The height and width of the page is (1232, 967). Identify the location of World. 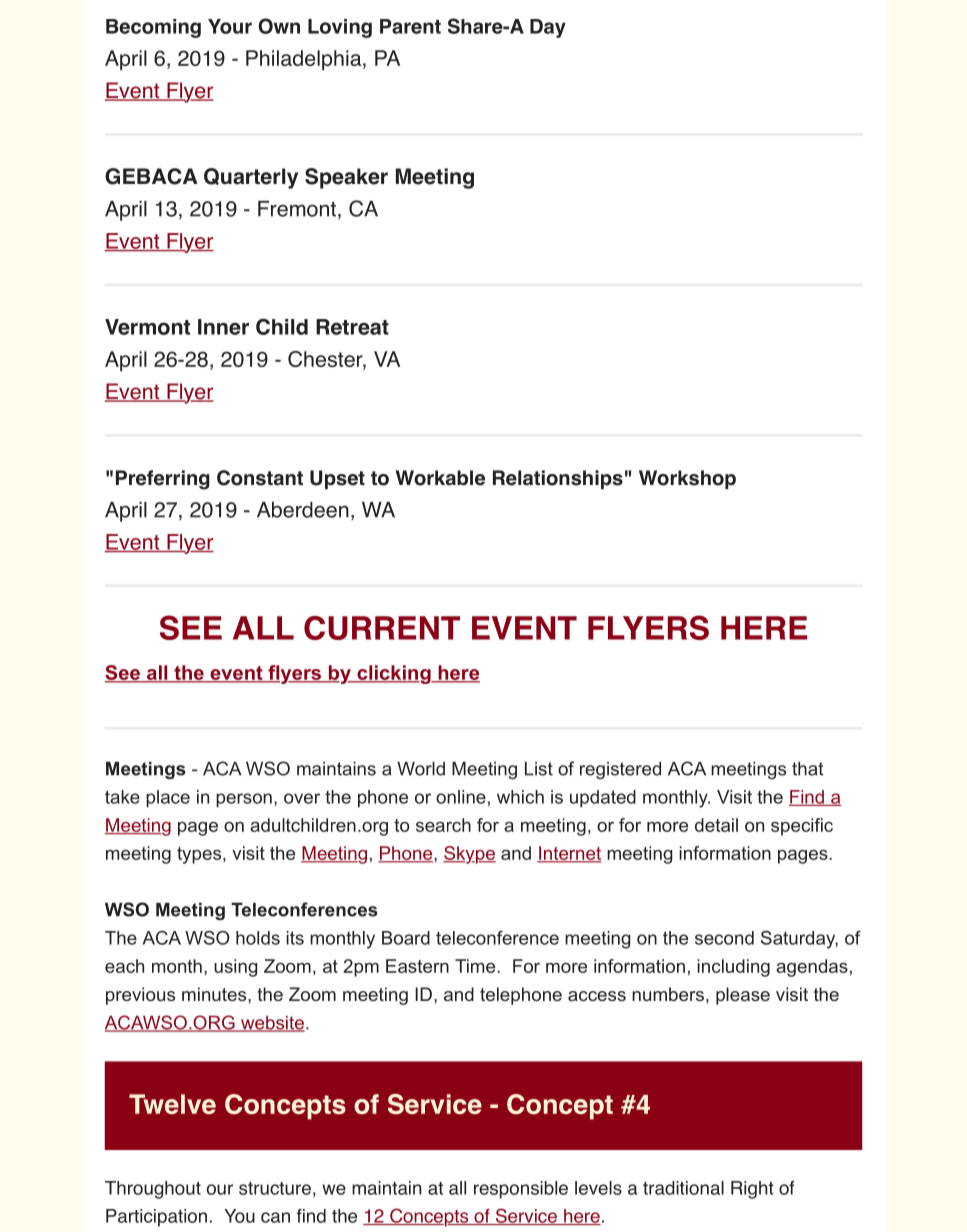
(421, 768).
